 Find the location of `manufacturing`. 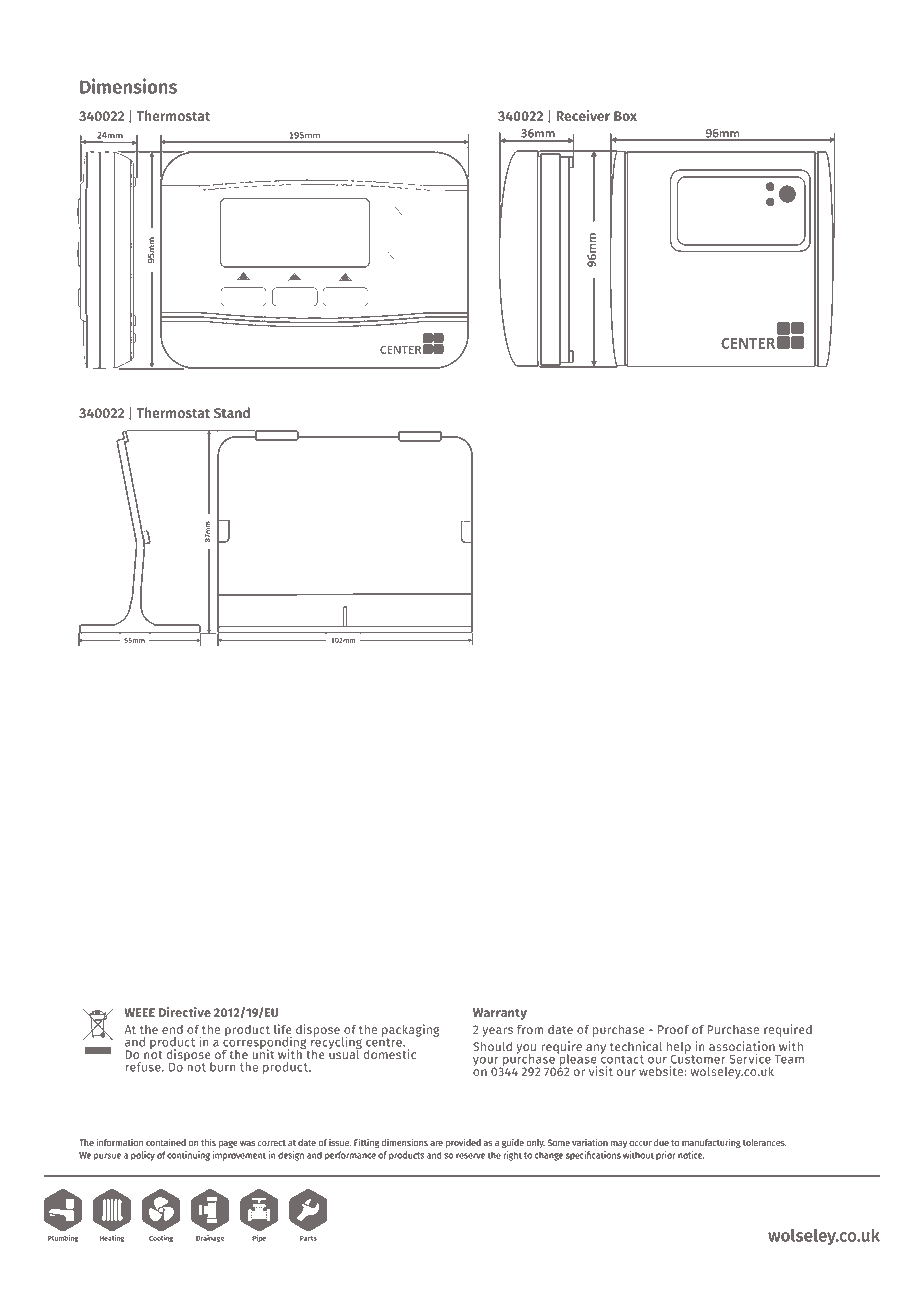

manufacturing is located at coordinates (711, 1143).
